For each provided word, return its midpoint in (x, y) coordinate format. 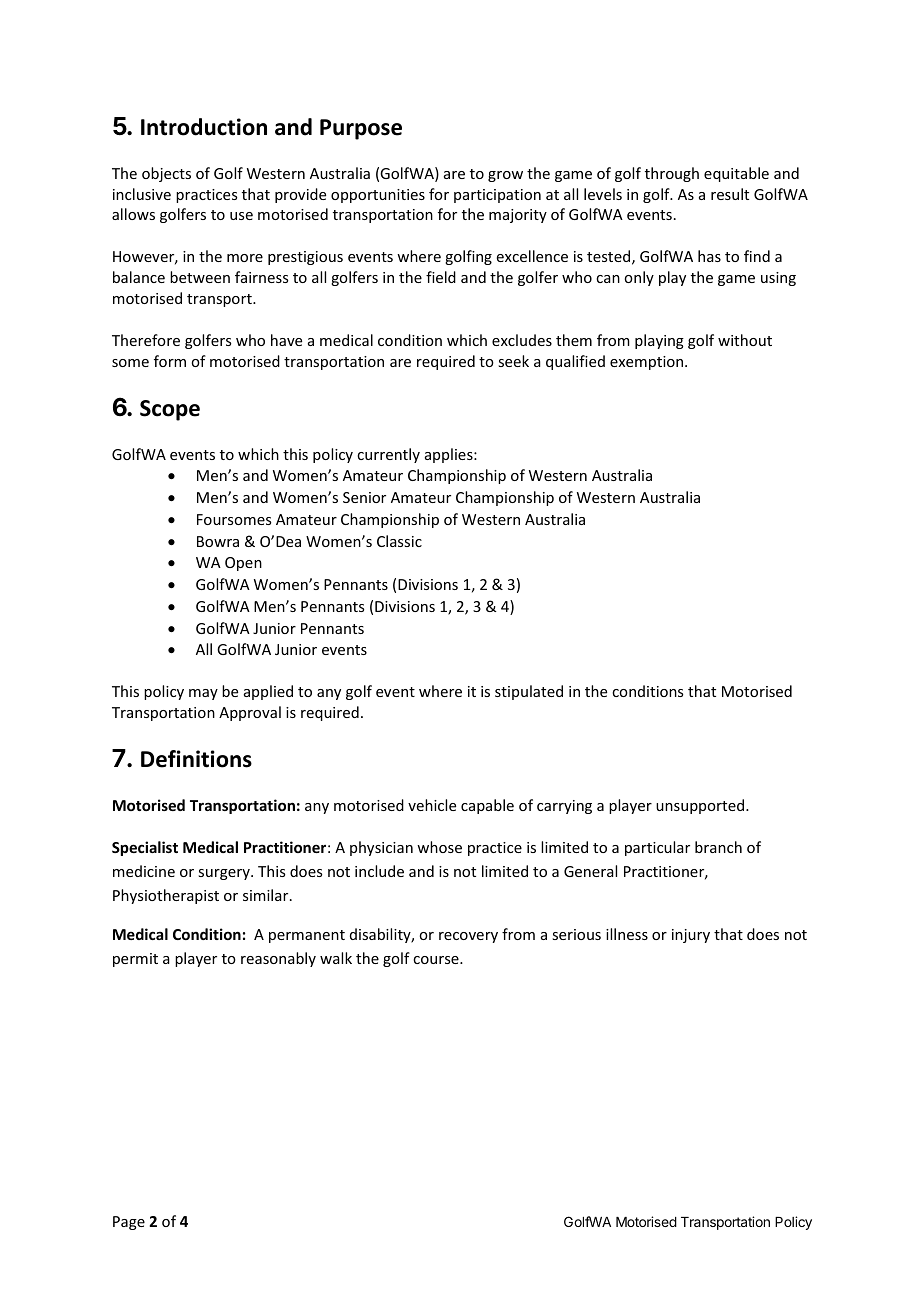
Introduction (204, 127)
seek (513, 361)
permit (135, 960)
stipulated (529, 692)
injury (691, 936)
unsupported (701, 806)
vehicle (432, 805)
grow (505, 176)
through (672, 174)
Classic (399, 541)
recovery (468, 937)
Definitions (196, 759)
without (745, 340)
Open (243, 564)
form (170, 361)
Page (129, 1223)
